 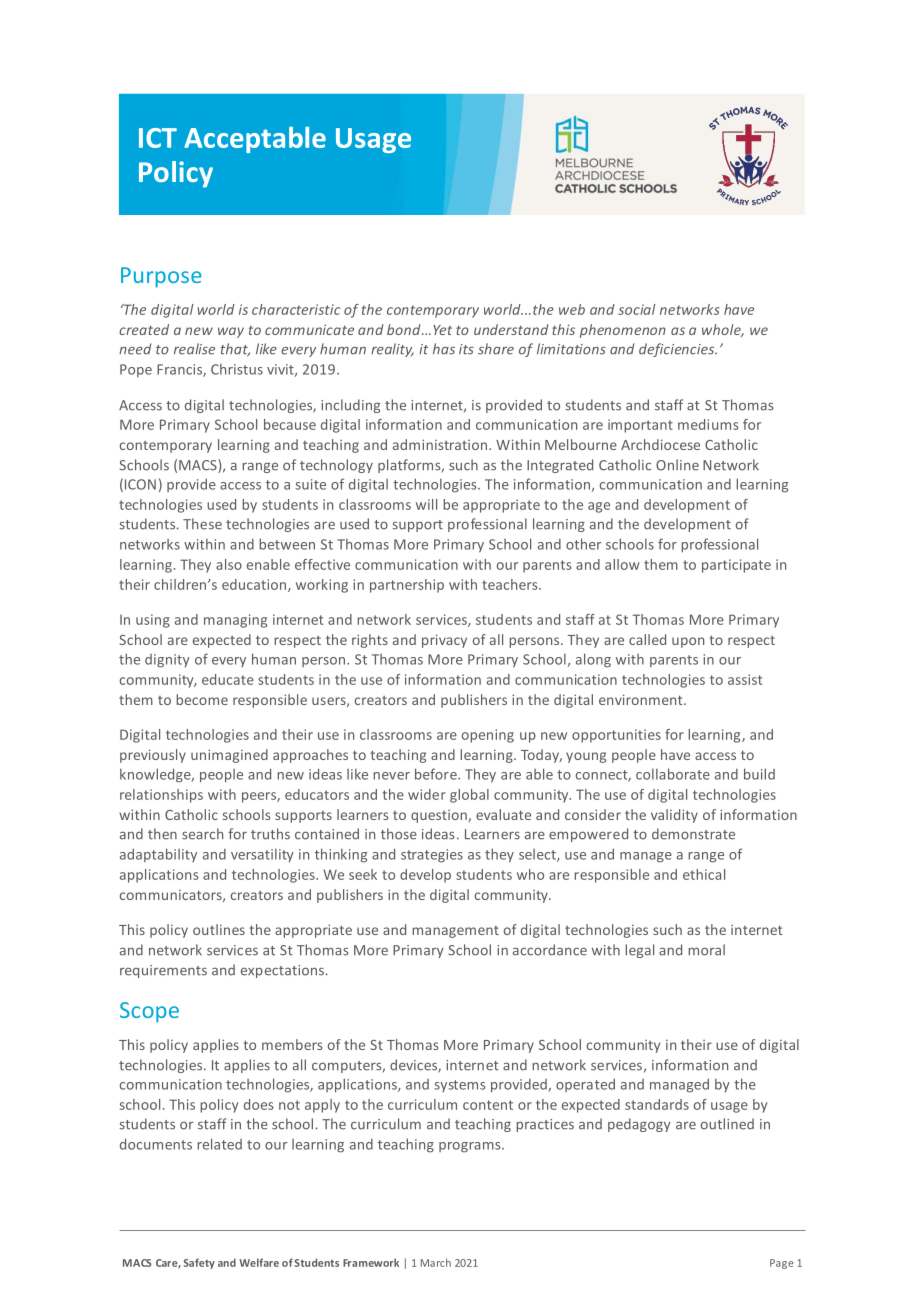 I want to click on understand, so click(x=511, y=329).
